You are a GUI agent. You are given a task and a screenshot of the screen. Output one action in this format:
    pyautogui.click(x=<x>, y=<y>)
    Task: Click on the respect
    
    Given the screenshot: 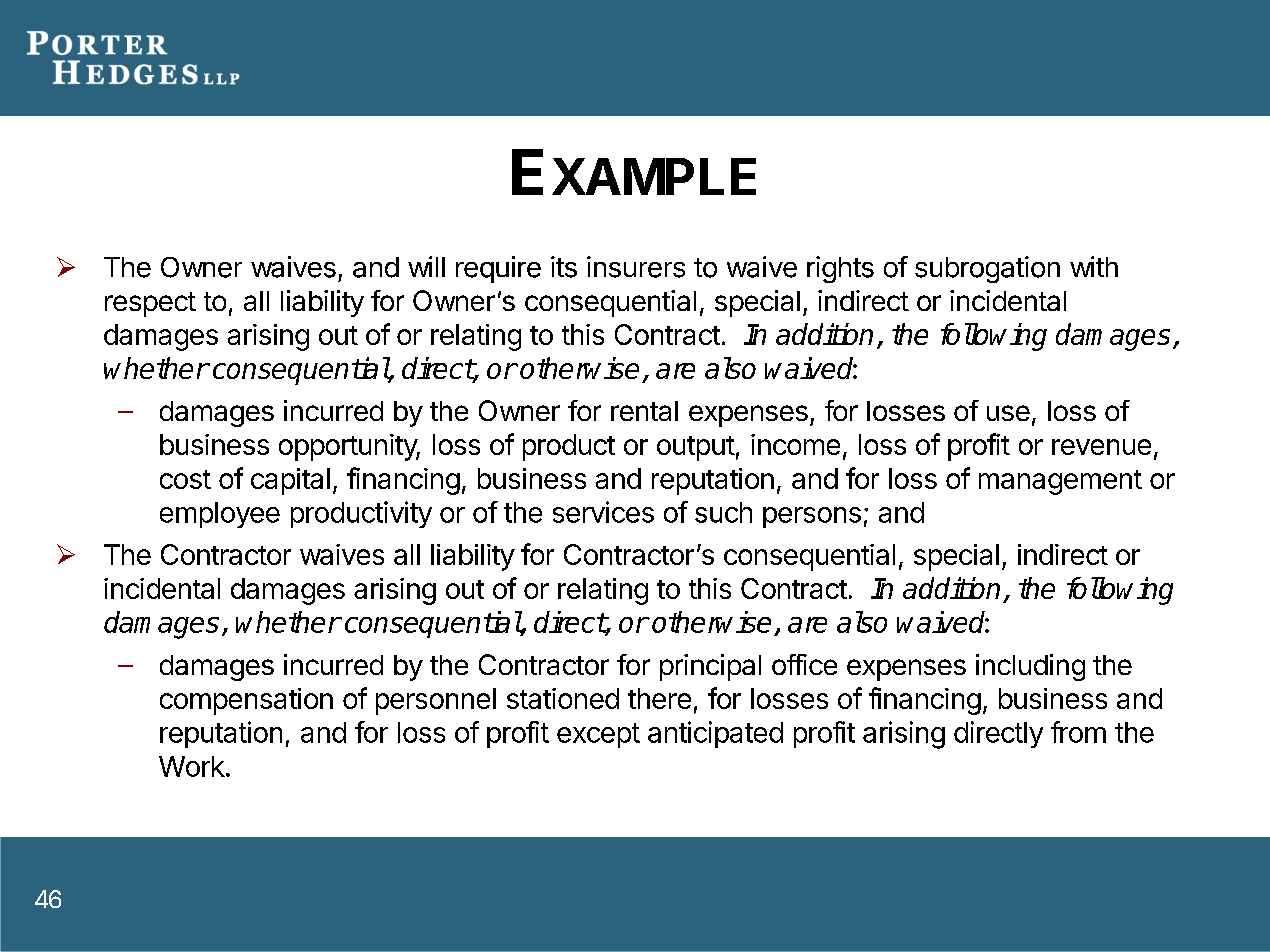 What is the action you would take?
    pyautogui.click(x=150, y=304)
